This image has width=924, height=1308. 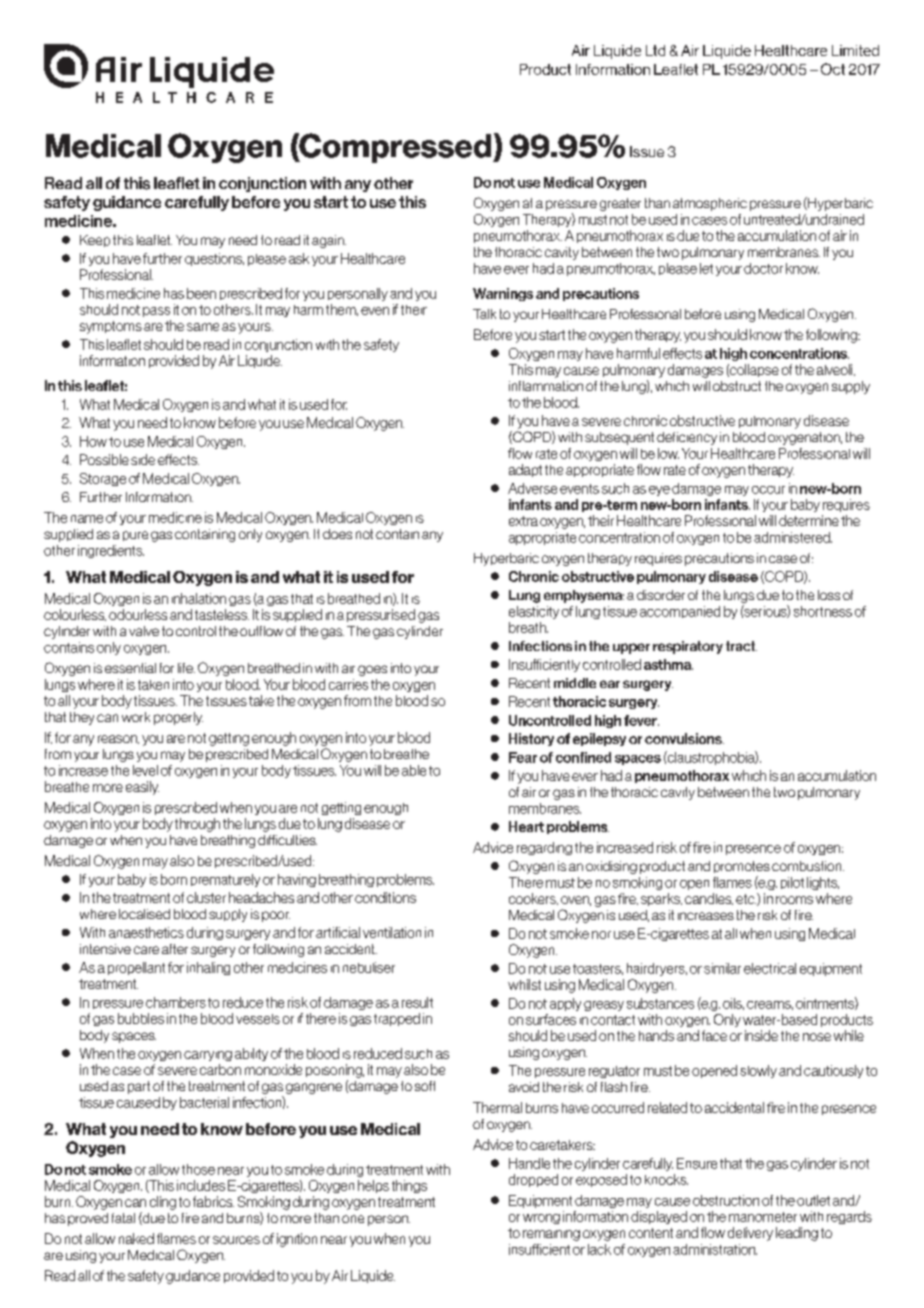 What do you see at coordinates (144, 631) in the image?
I see `valve` at bounding box center [144, 631].
